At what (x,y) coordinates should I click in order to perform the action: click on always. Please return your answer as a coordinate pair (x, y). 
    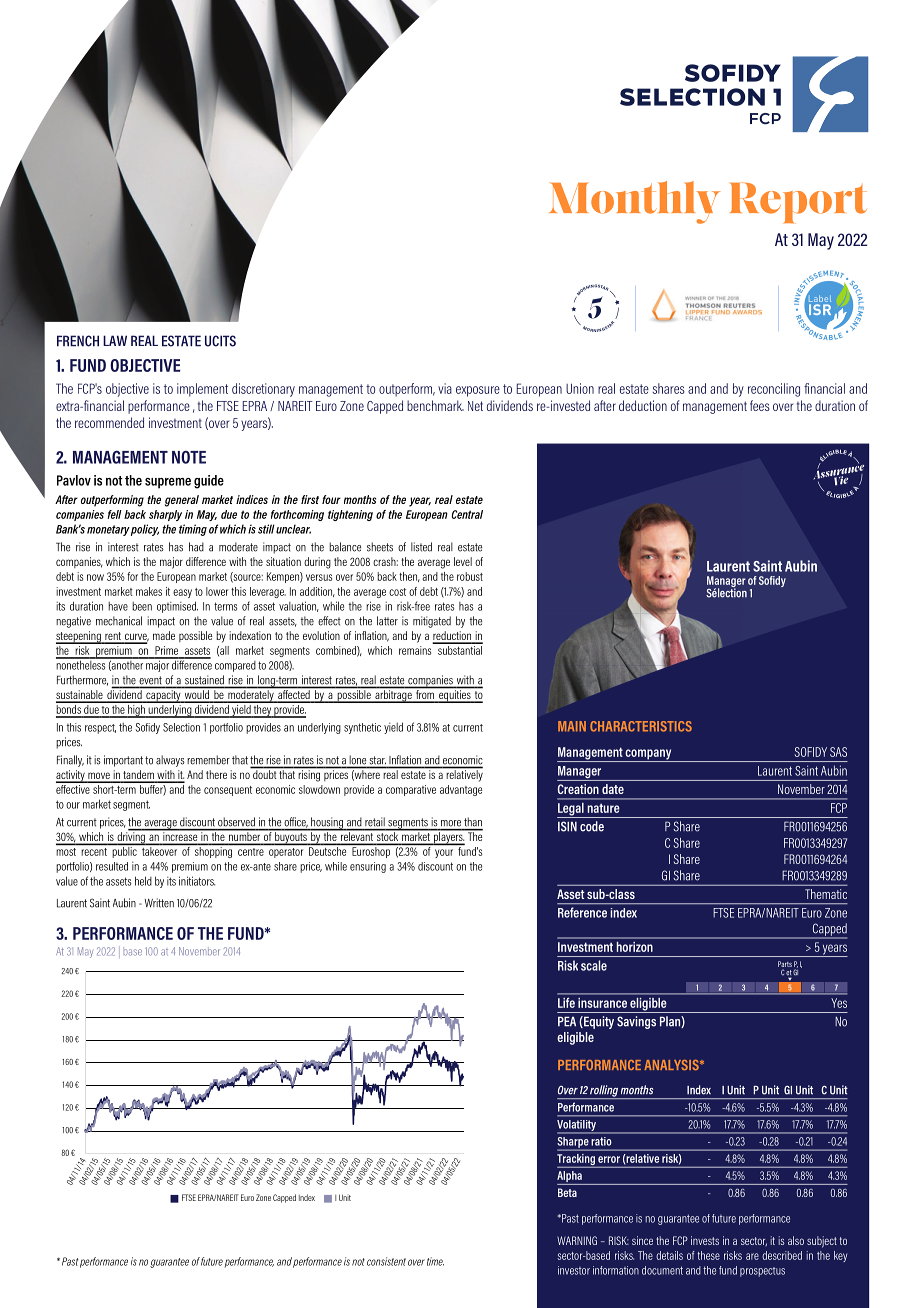
    Looking at the image, I should click on (170, 761).
